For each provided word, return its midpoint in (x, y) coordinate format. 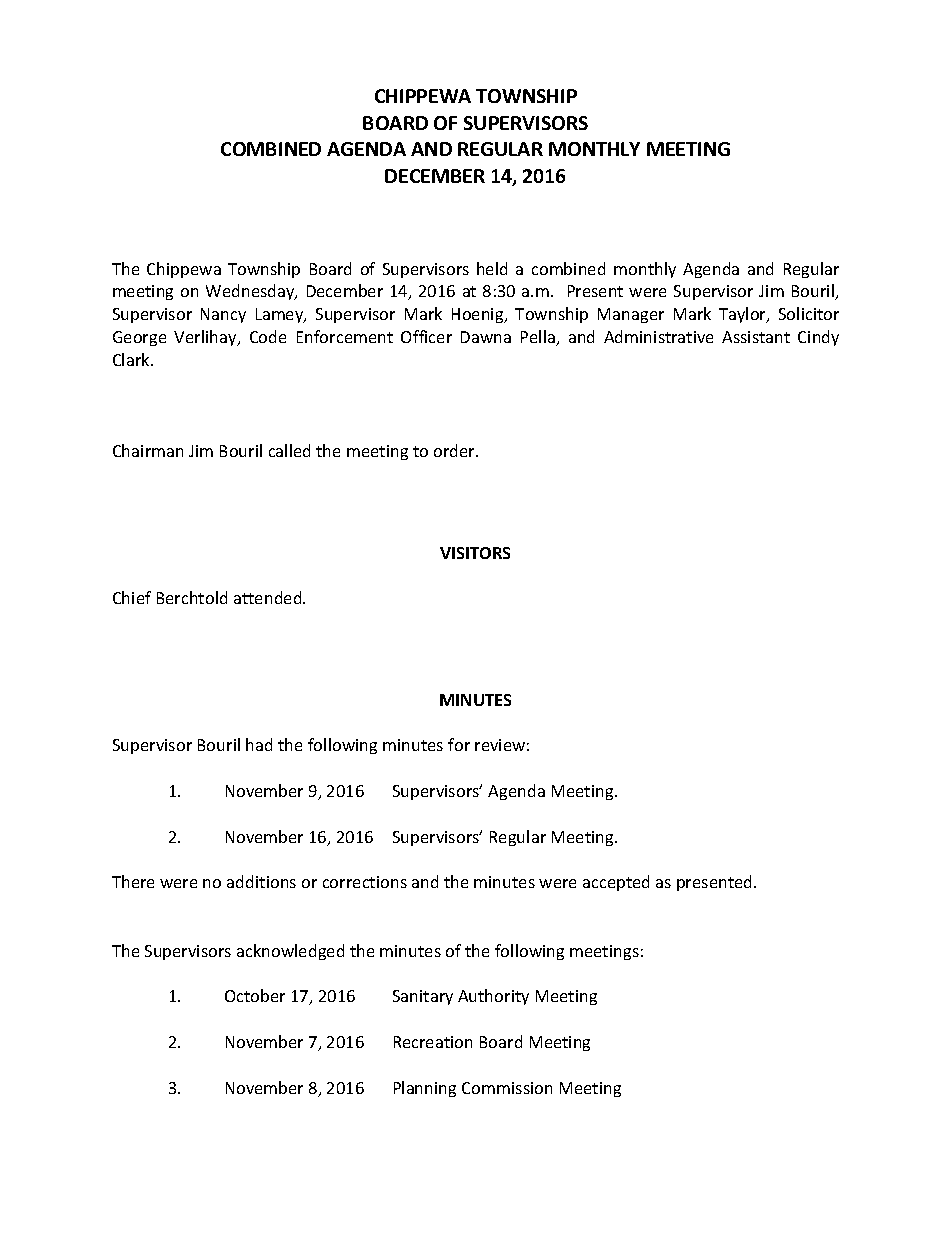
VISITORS (475, 553)
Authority (493, 997)
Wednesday (251, 292)
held (492, 268)
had (259, 744)
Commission (507, 1088)
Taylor (744, 315)
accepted (616, 883)
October (255, 995)
